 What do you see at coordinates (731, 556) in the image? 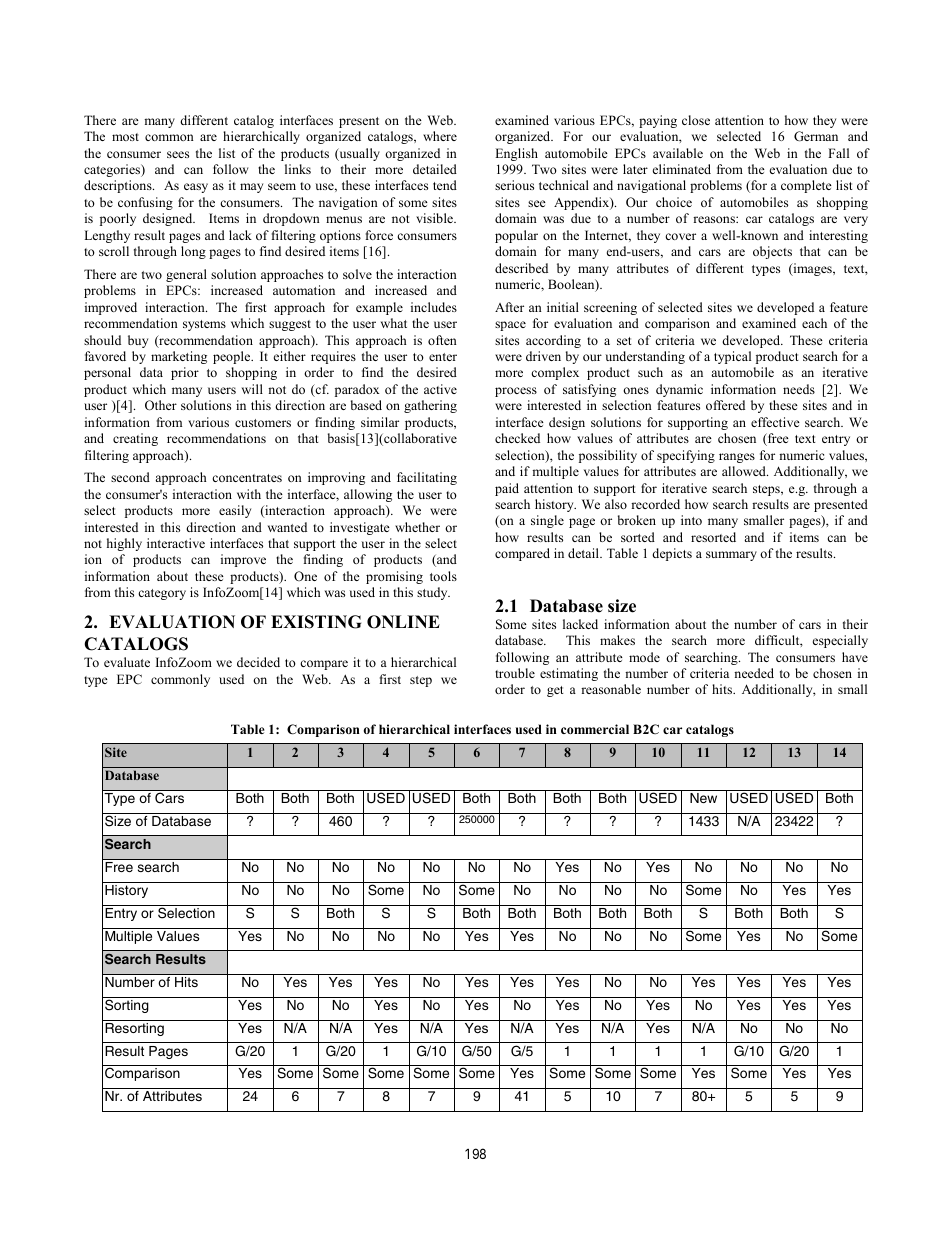
I see `summary` at bounding box center [731, 556].
